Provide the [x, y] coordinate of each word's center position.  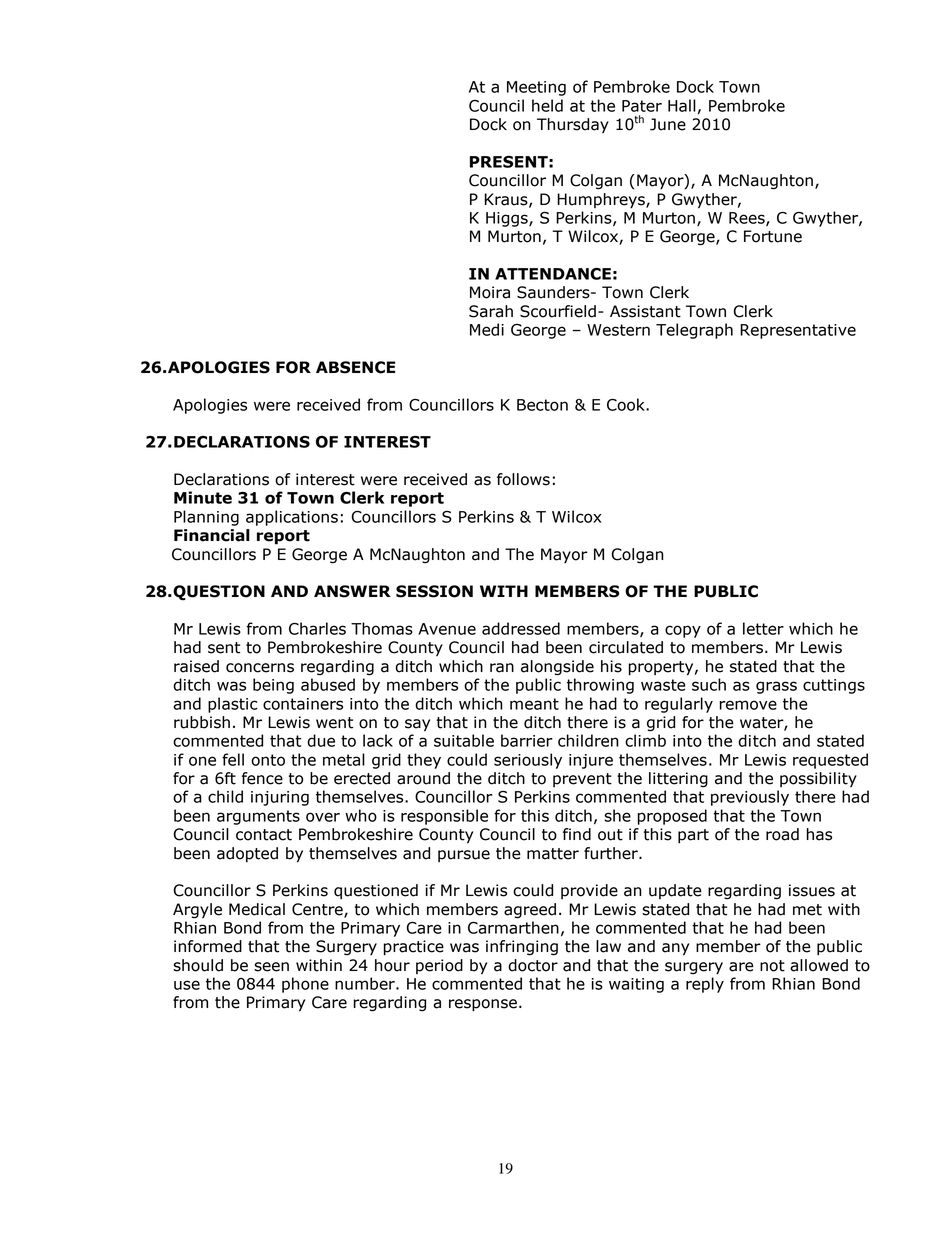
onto [268, 760]
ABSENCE [355, 367]
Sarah [491, 311]
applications [292, 518]
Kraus [507, 200]
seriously [528, 761]
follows [523, 479]
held [547, 105]
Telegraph [694, 331]
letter [763, 628]
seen [271, 967]
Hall [682, 105]
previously [750, 798]
